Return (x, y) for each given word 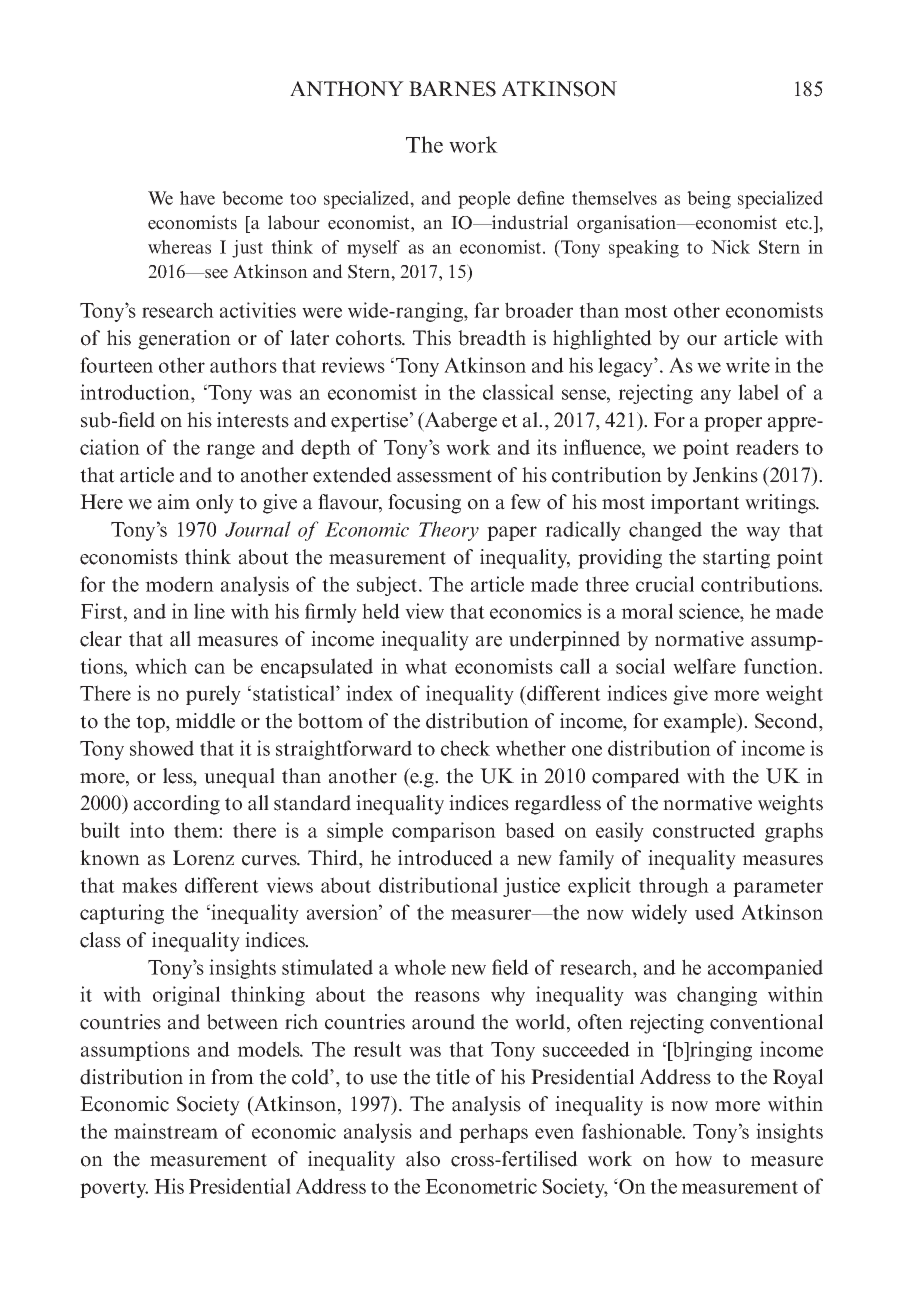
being (709, 200)
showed (162, 748)
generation (184, 340)
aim (174, 502)
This (432, 338)
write (748, 365)
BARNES (452, 89)
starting (736, 559)
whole (420, 967)
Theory (449, 531)
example (701, 723)
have (197, 198)
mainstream (166, 1131)
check (465, 748)
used (714, 912)
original (186, 996)
